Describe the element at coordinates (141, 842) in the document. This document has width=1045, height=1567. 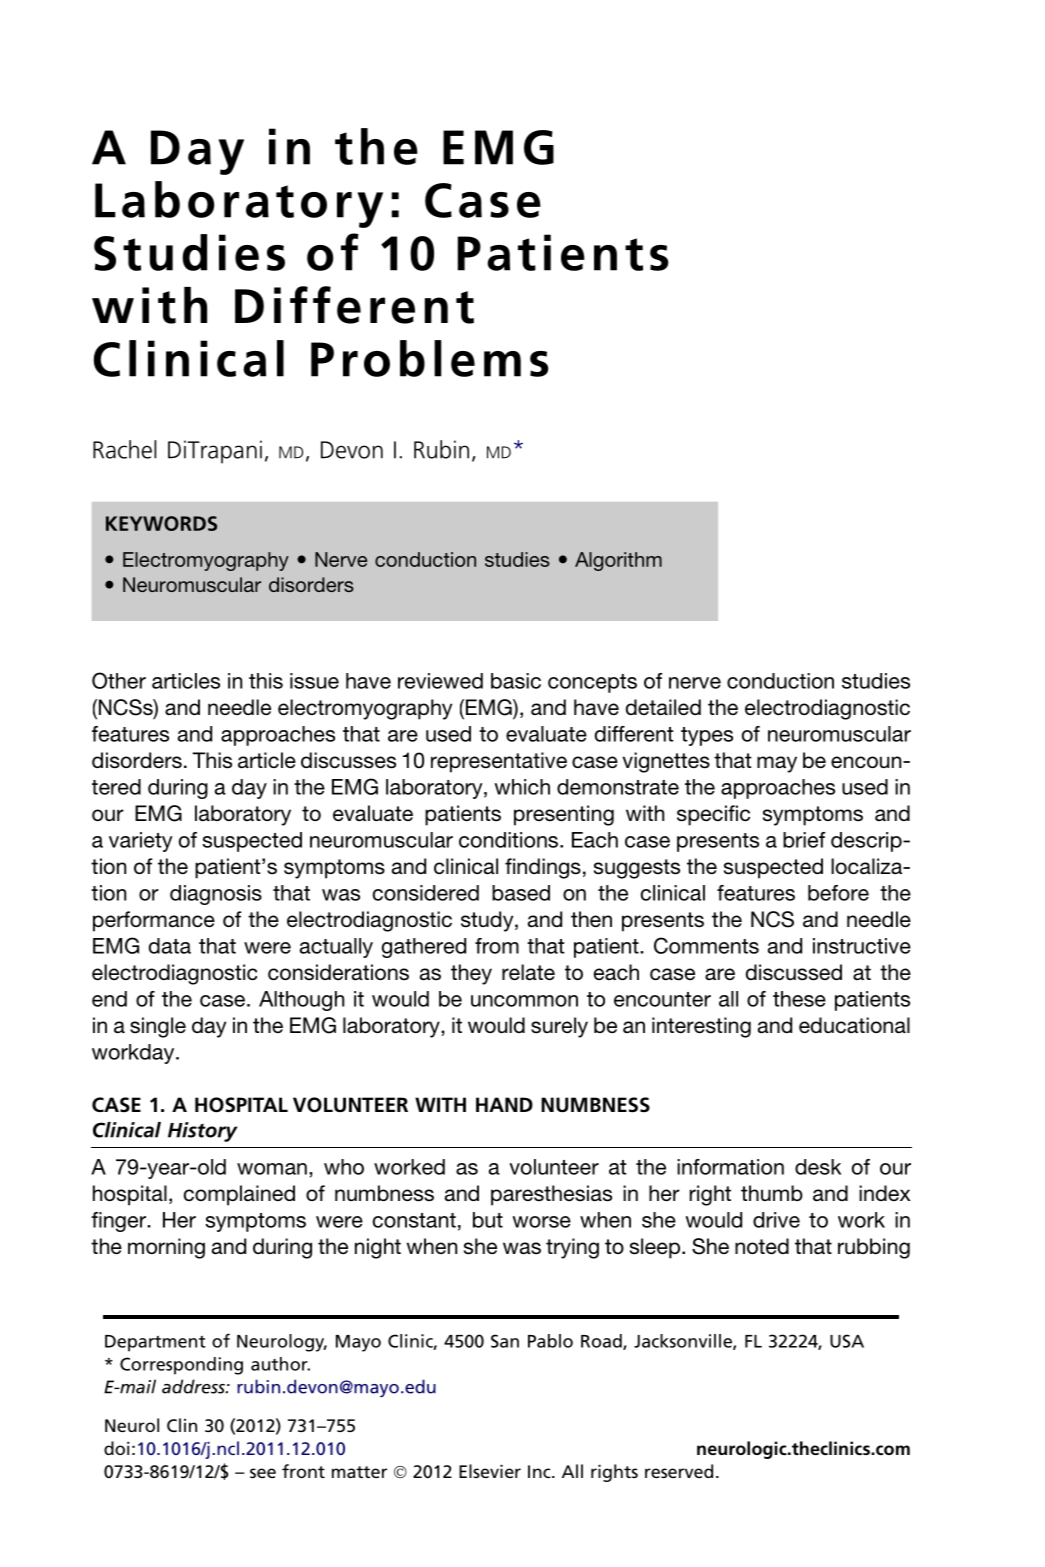
I see `variety` at that location.
